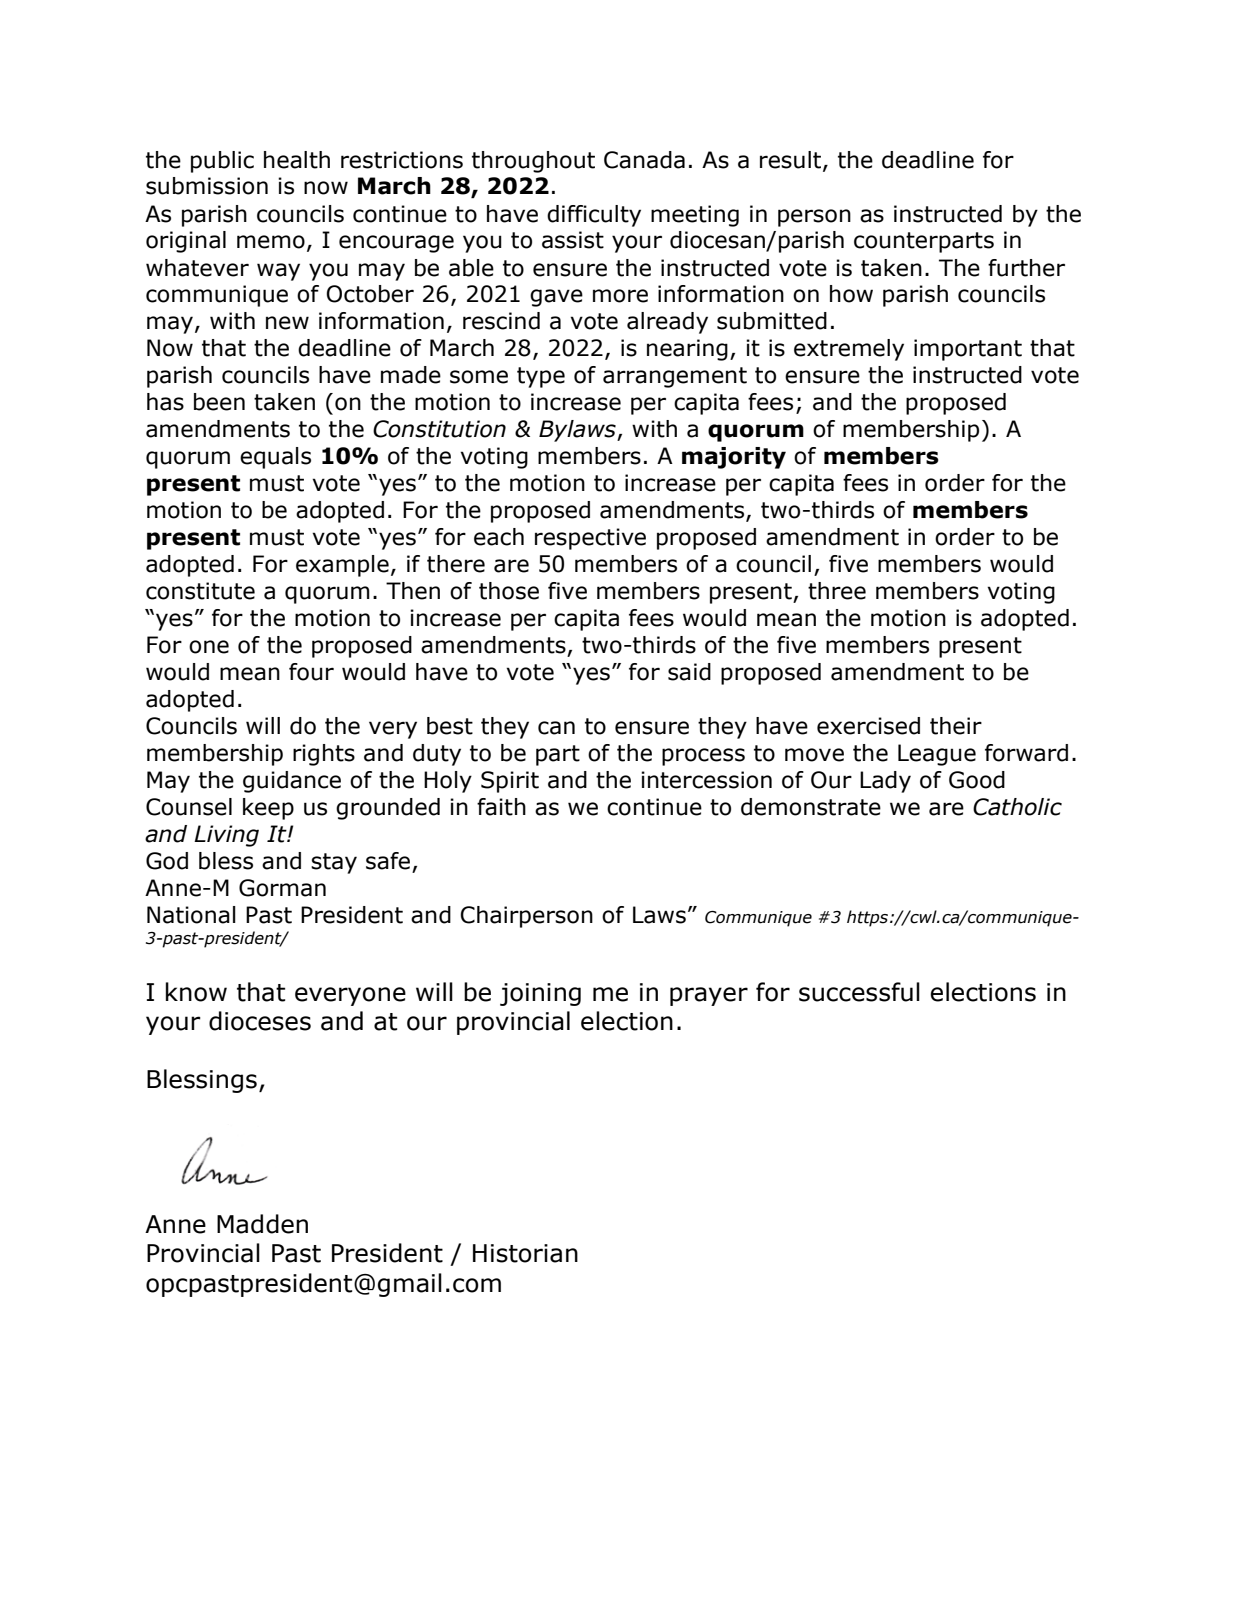  What do you see at coordinates (792, 160) in the screenshot?
I see `result` at bounding box center [792, 160].
